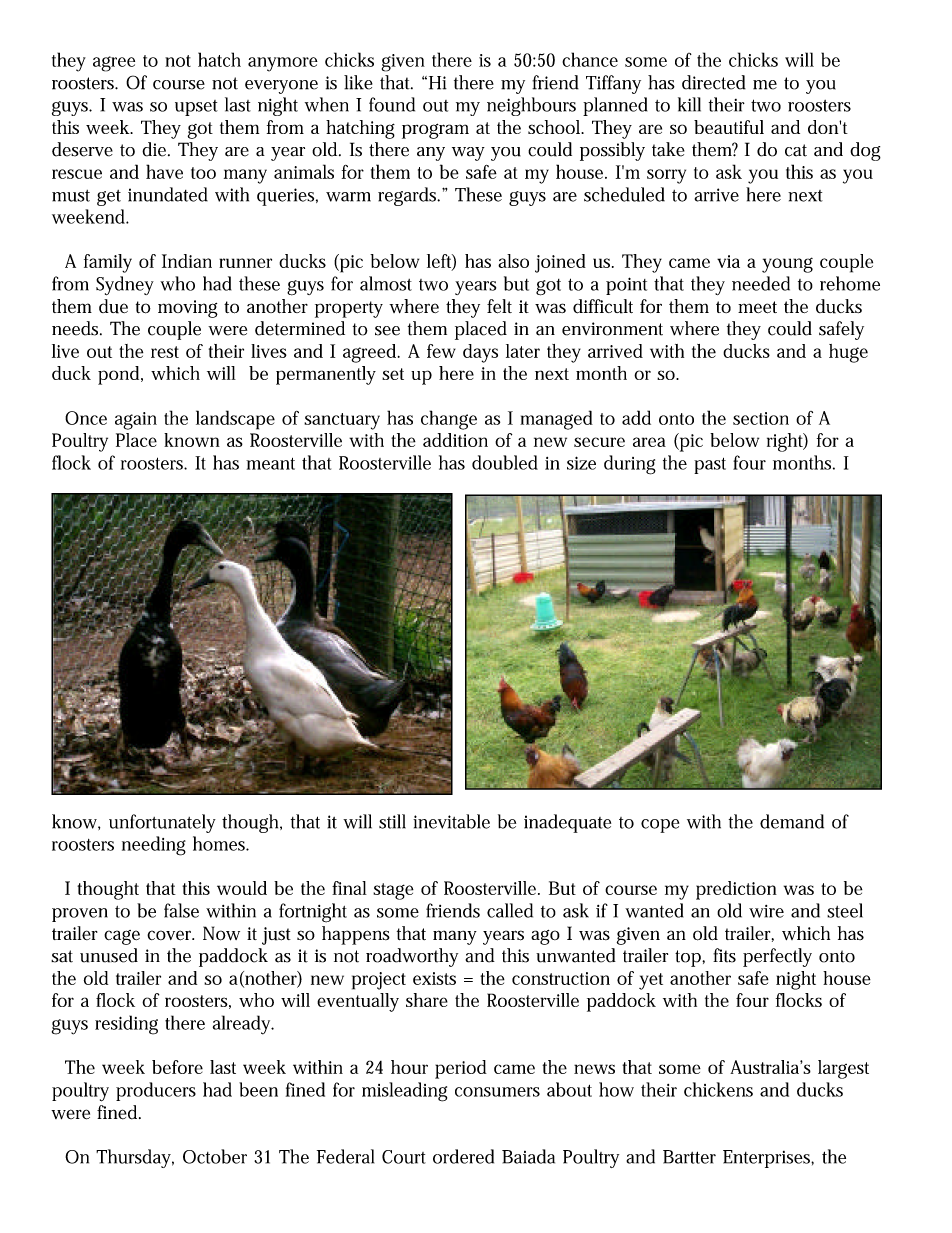  Describe the element at coordinates (435, 131) in the image. I see `program` at that location.
